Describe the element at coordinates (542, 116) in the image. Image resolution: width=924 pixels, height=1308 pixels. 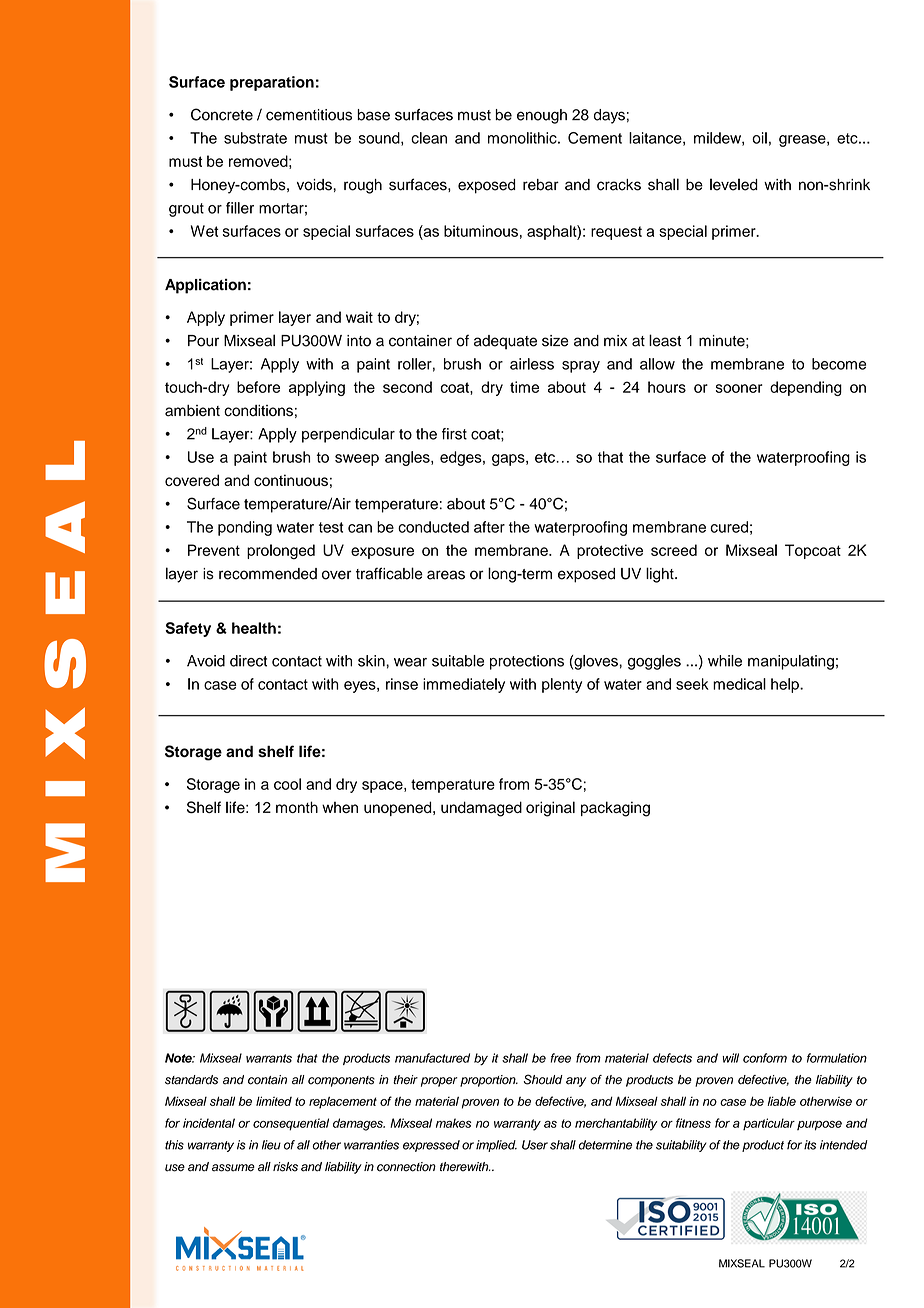
I see `enough` at that location.
